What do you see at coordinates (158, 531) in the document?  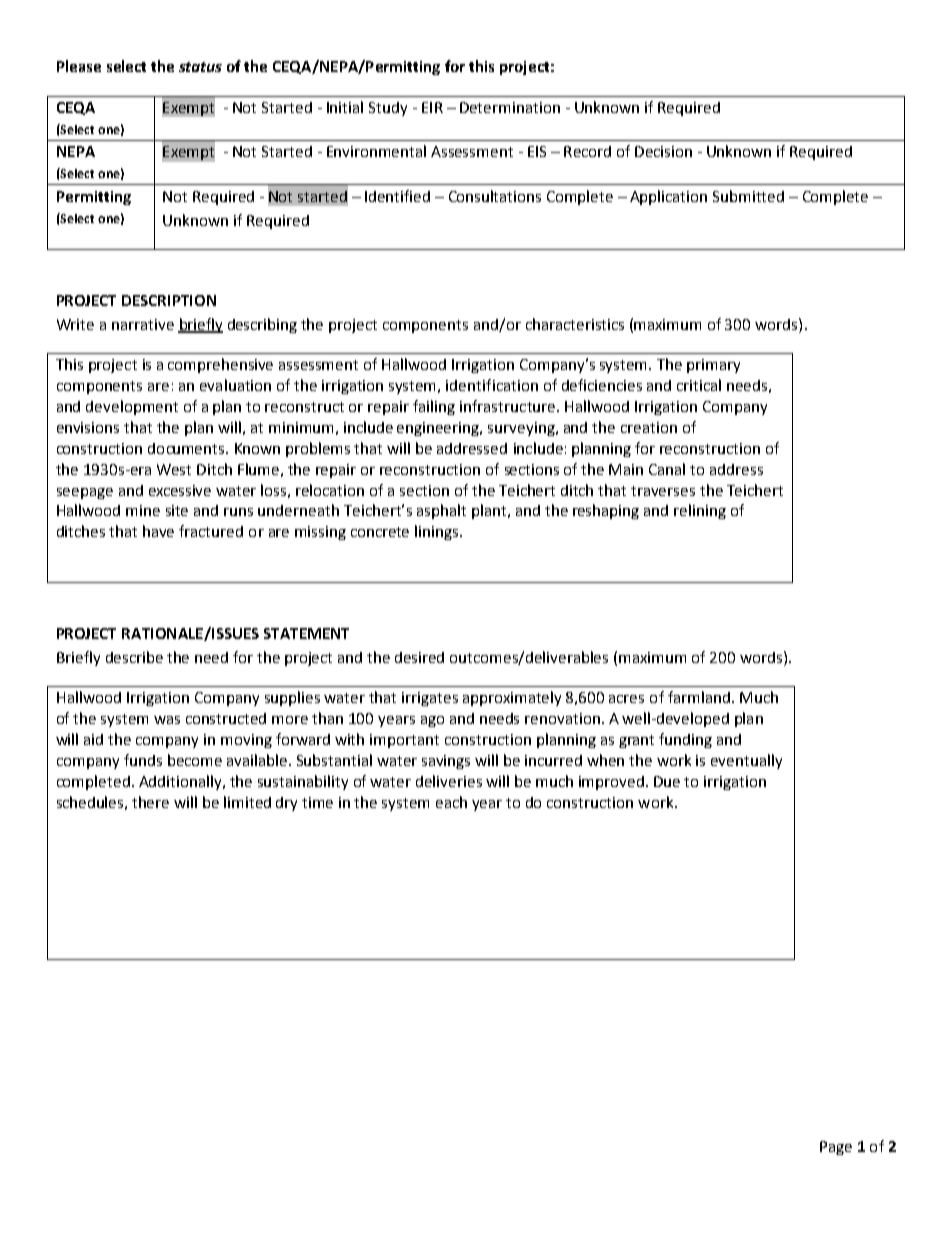 I see `have` at bounding box center [158, 531].
